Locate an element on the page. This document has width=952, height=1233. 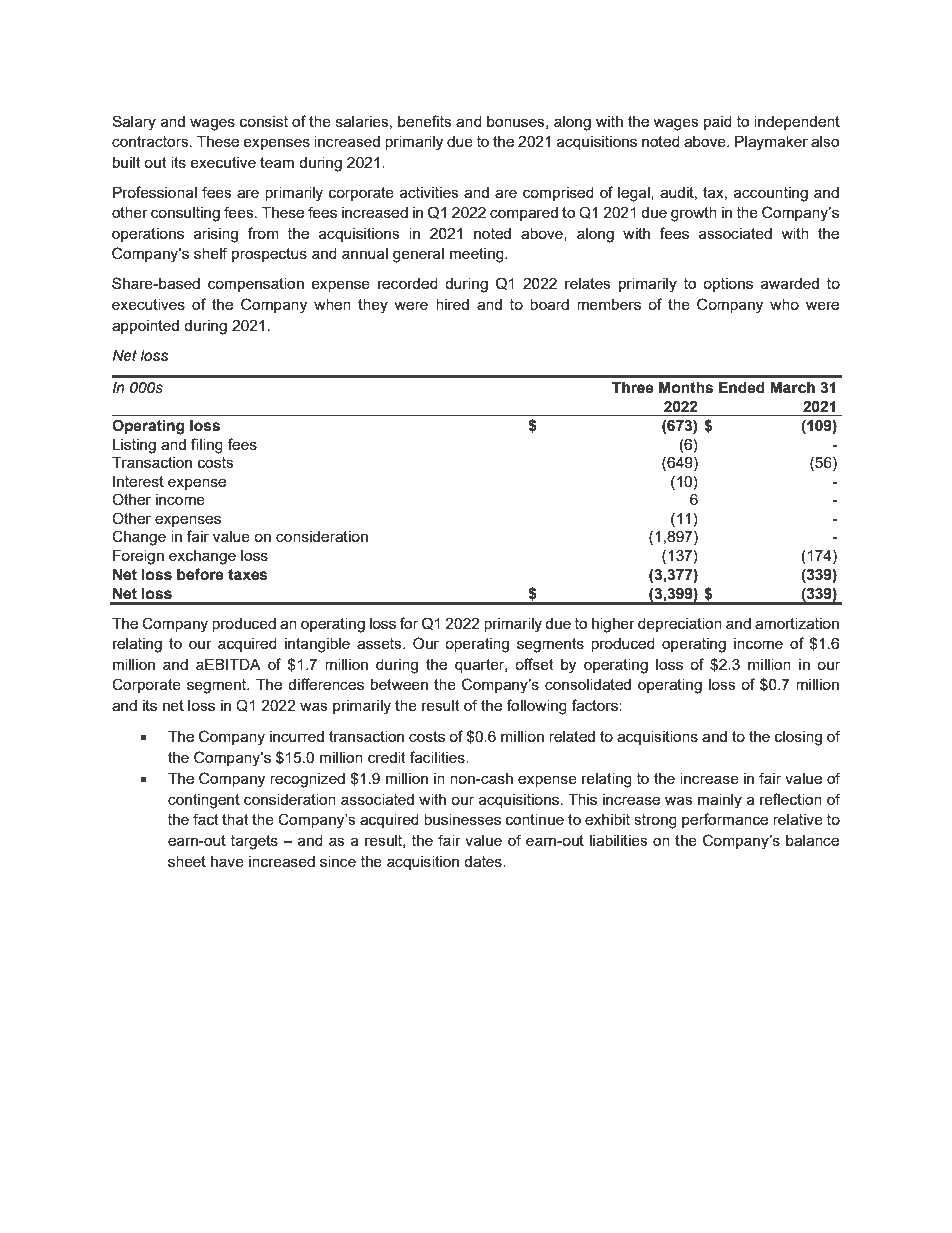
Ended is located at coordinates (742, 388).
